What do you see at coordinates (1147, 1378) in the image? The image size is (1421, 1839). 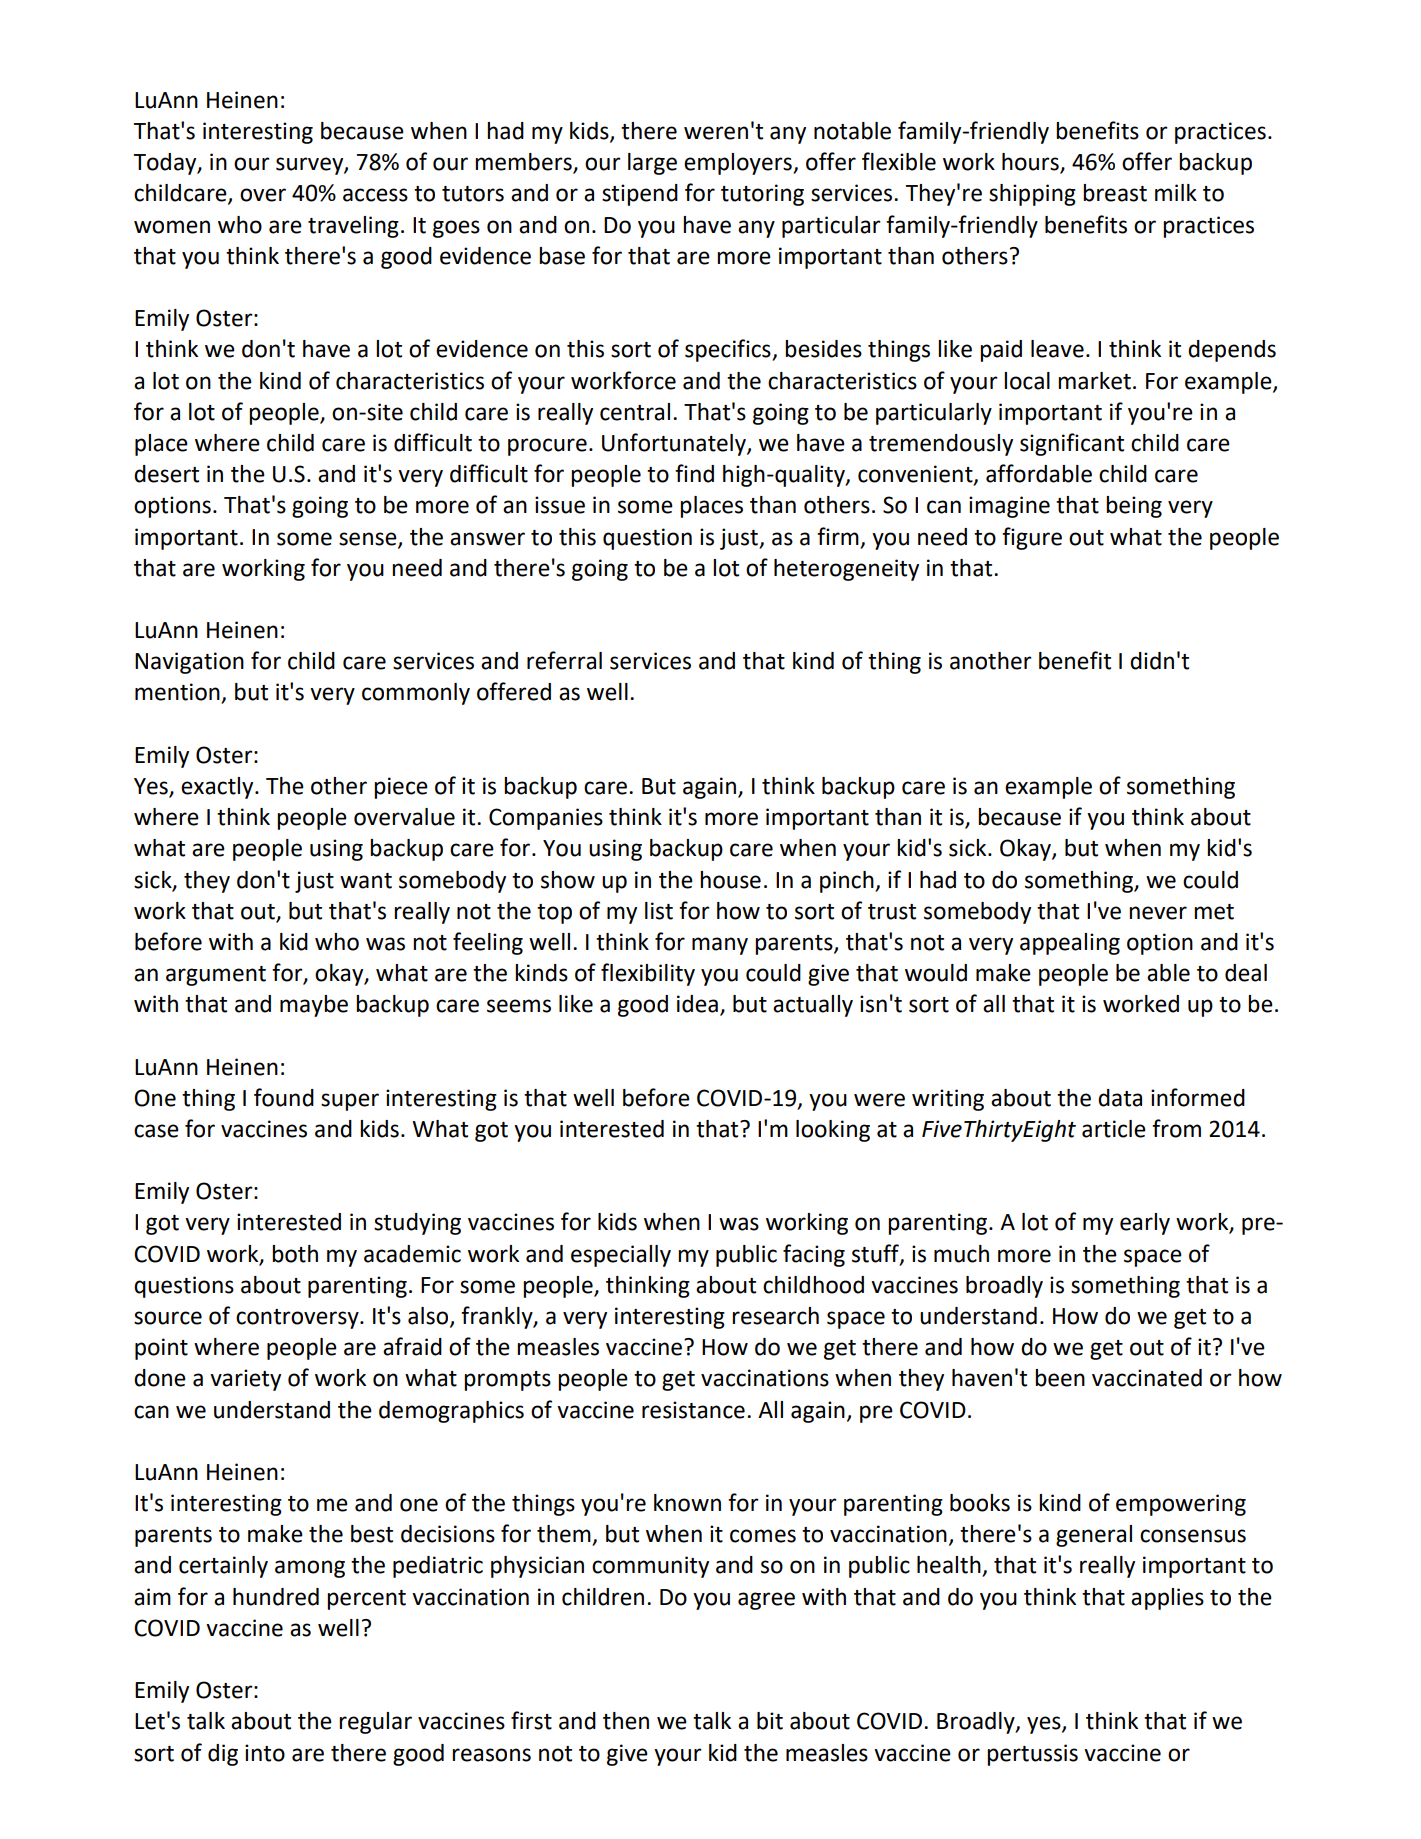 I see `vaccinated` at bounding box center [1147, 1378].
